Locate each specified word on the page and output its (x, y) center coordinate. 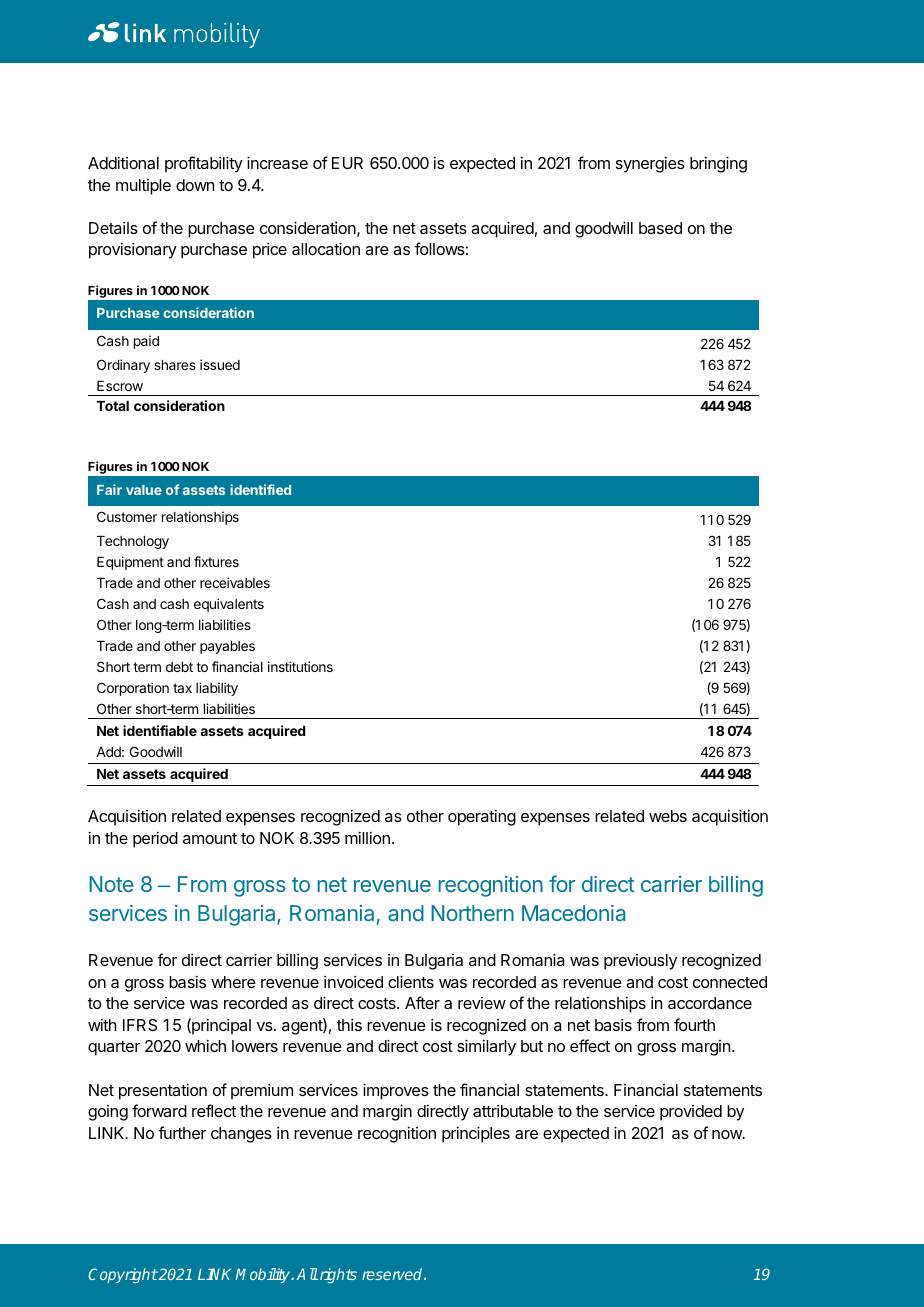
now (728, 1134)
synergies (650, 164)
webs (668, 816)
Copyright (123, 1275)
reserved (393, 1274)
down (195, 185)
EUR (347, 163)
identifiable (160, 730)
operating (482, 817)
